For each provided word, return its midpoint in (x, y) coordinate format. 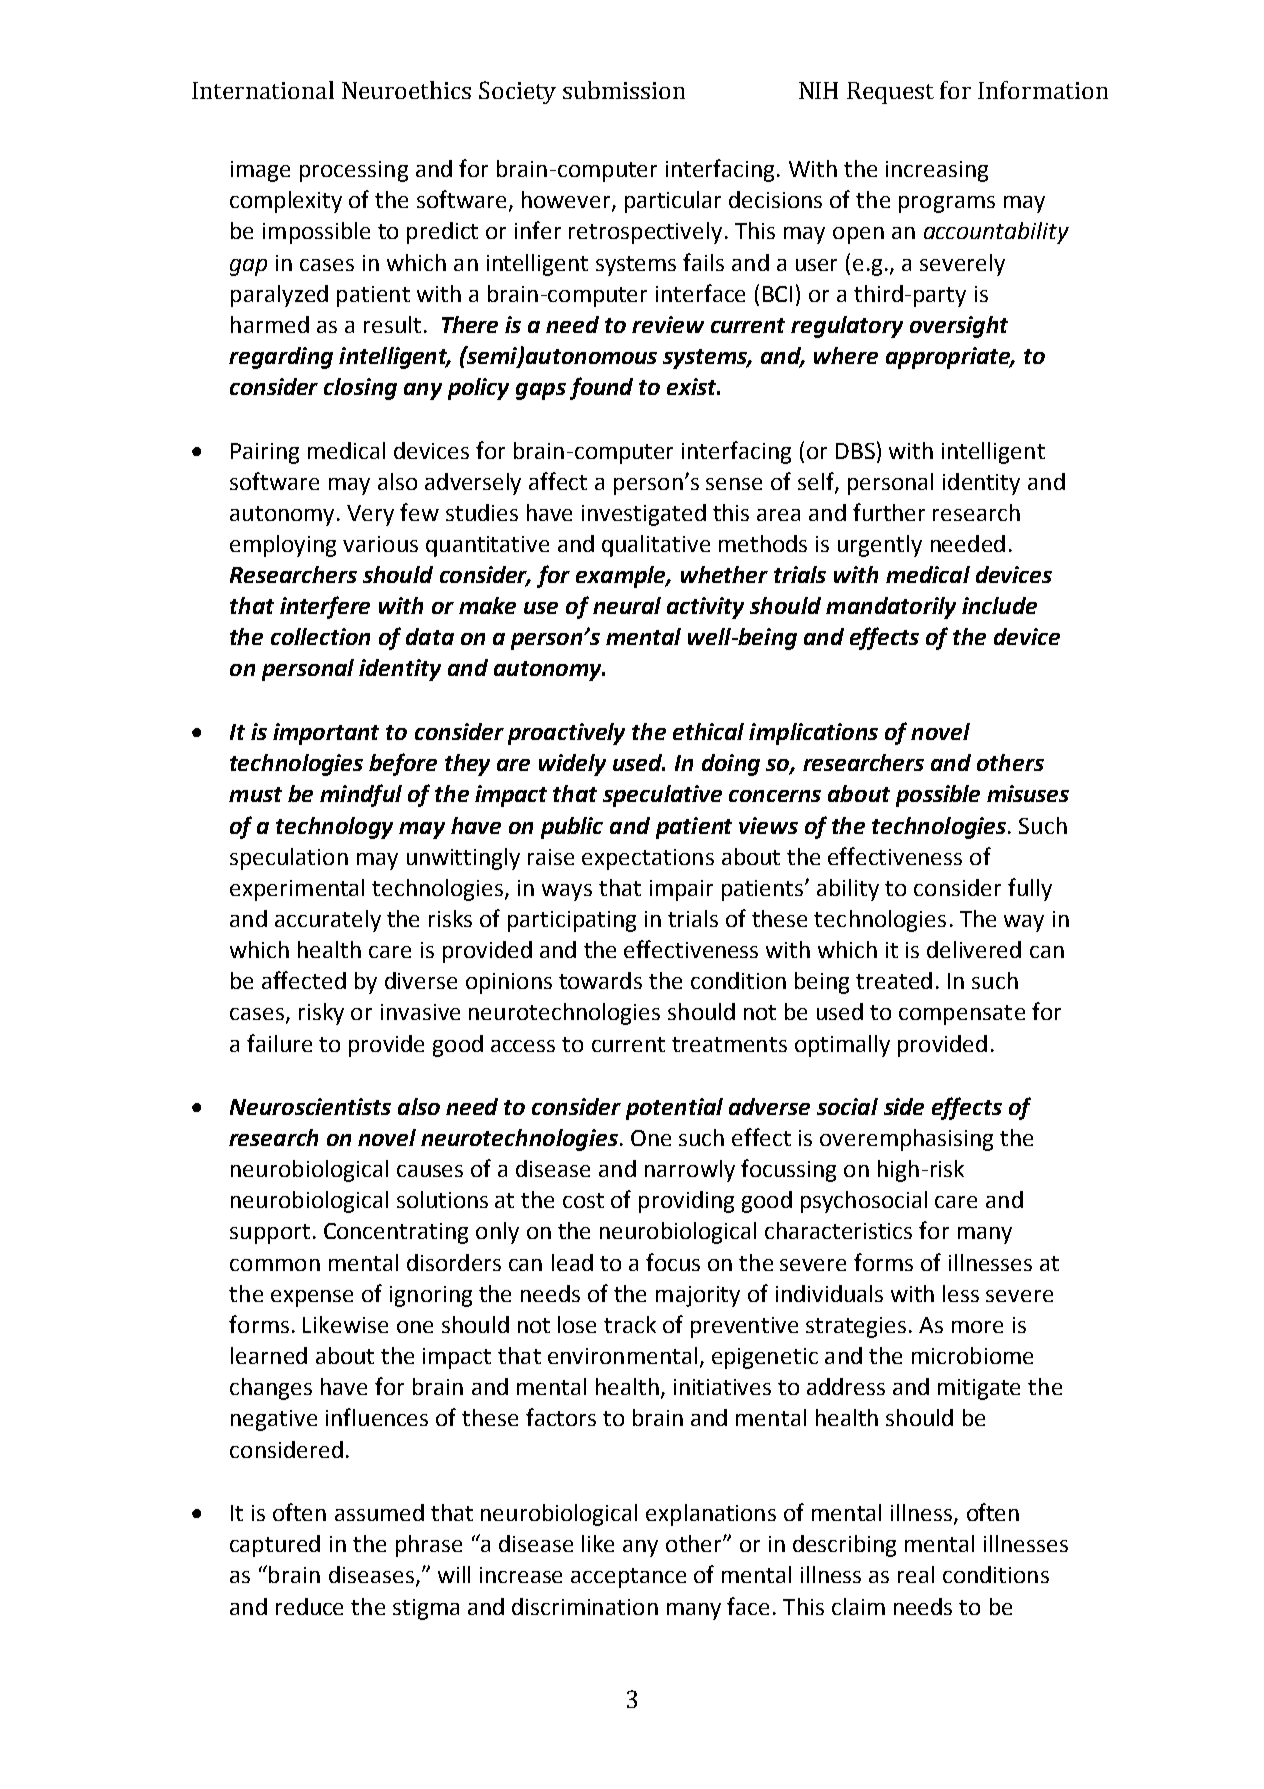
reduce (309, 1606)
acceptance (628, 1578)
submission (624, 90)
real (916, 1574)
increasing (937, 171)
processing (354, 171)
